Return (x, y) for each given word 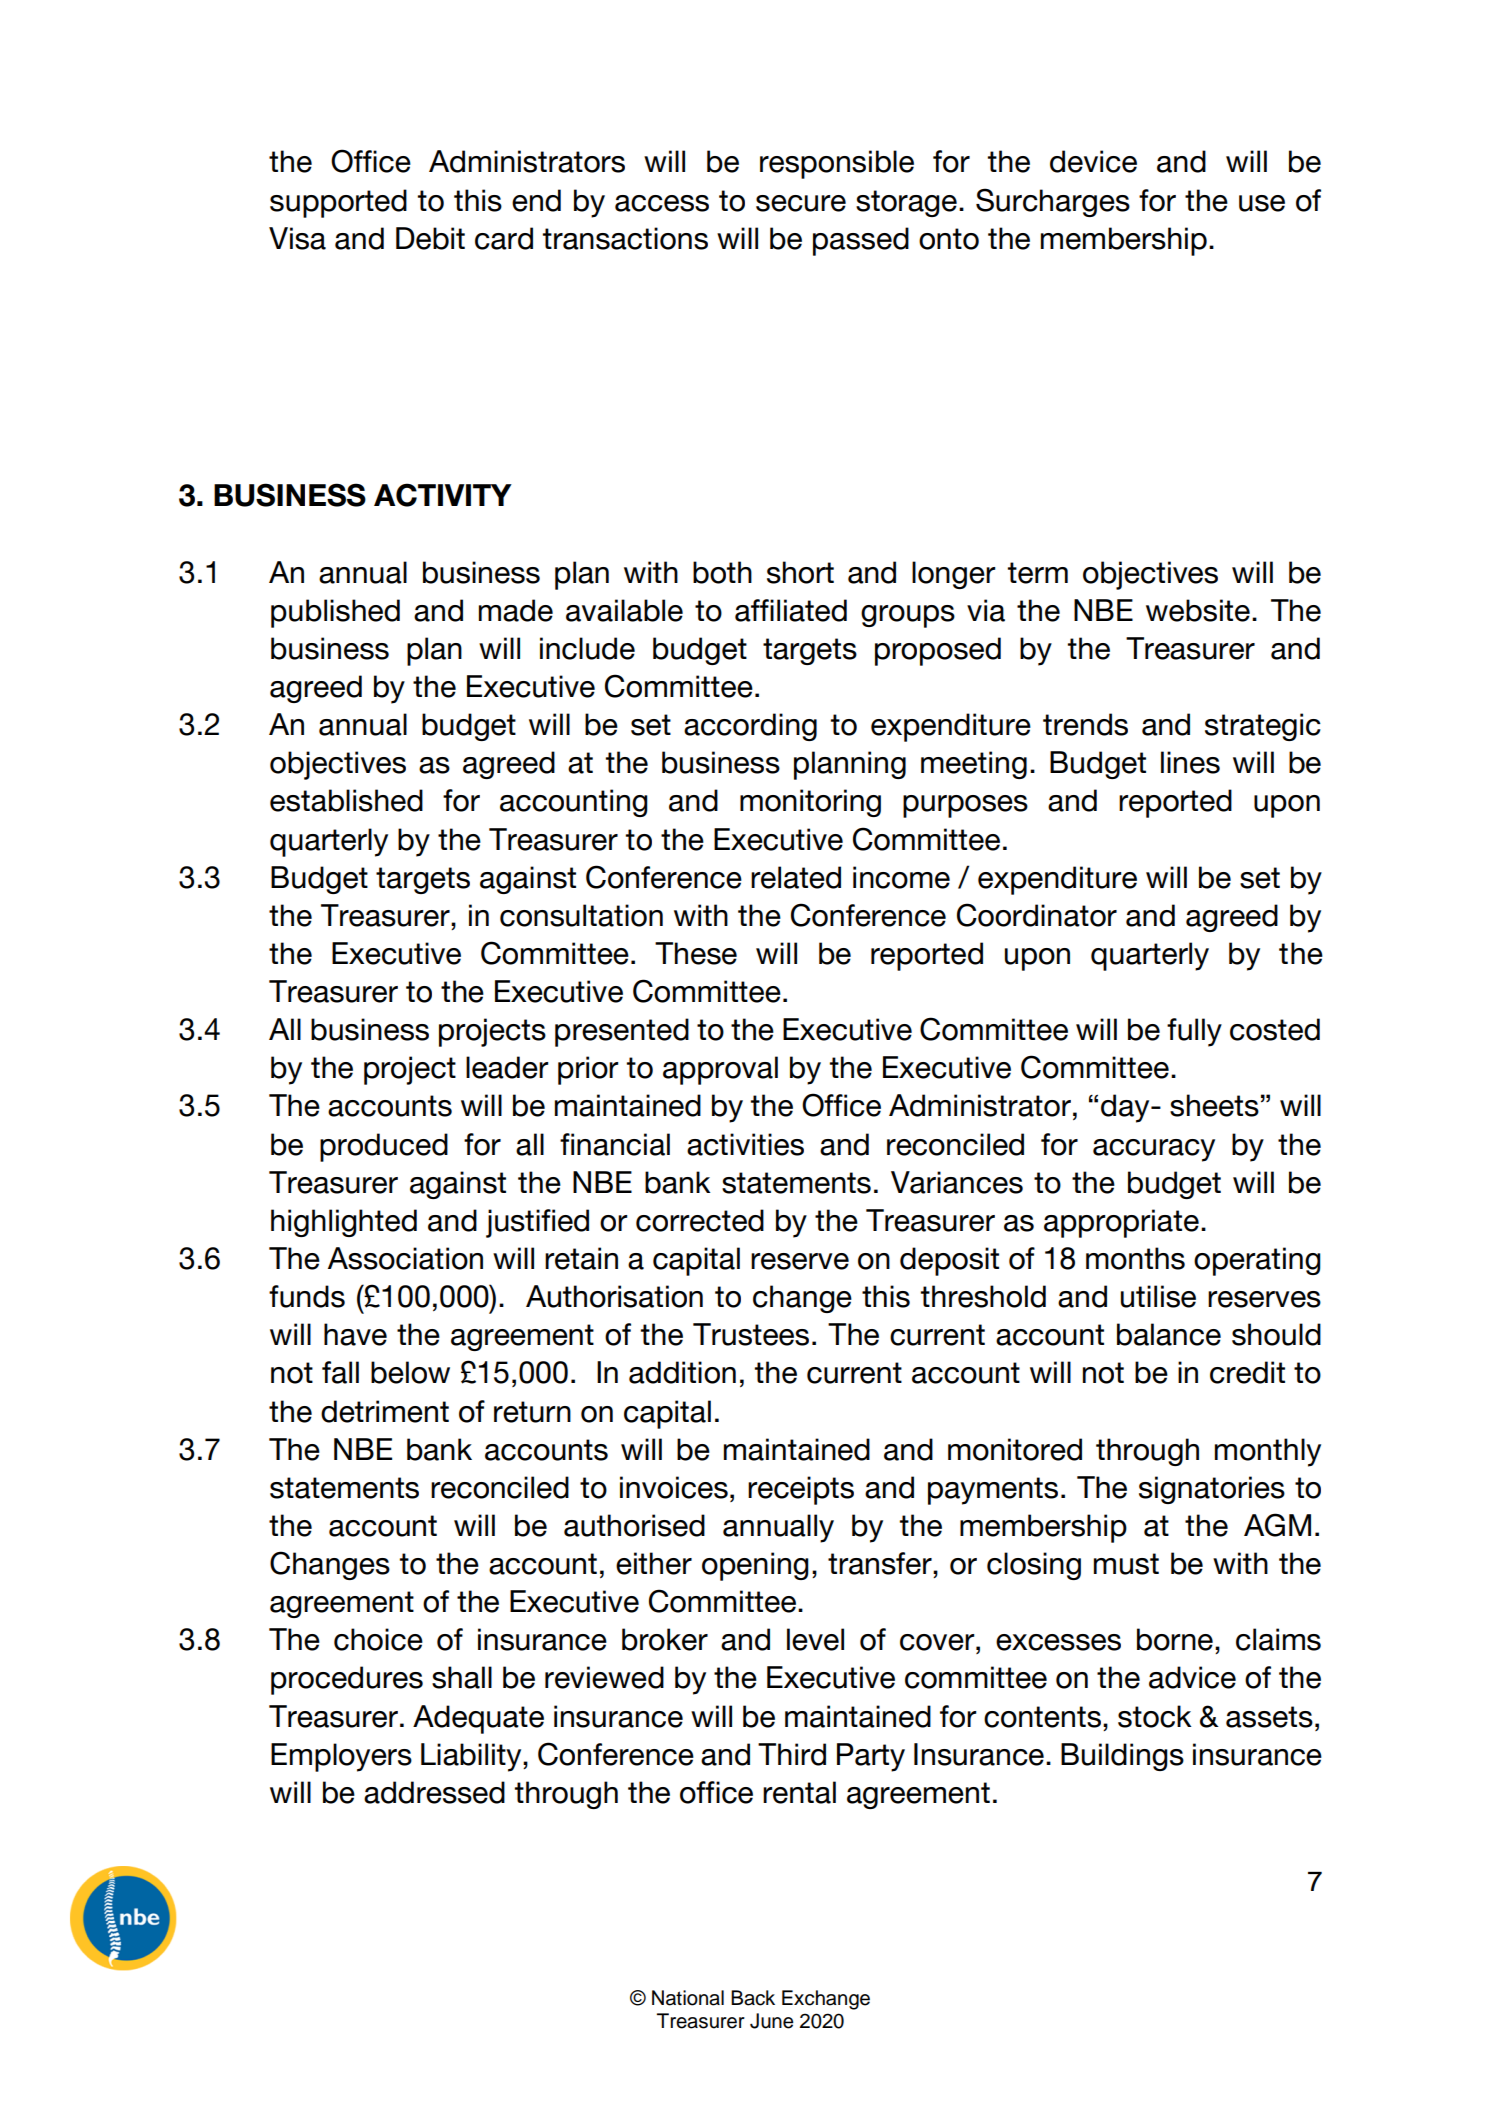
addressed (434, 1792)
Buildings (1122, 1757)
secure (801, 203)
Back (753, 1998)
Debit (430, 238)
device (1093, 161)
